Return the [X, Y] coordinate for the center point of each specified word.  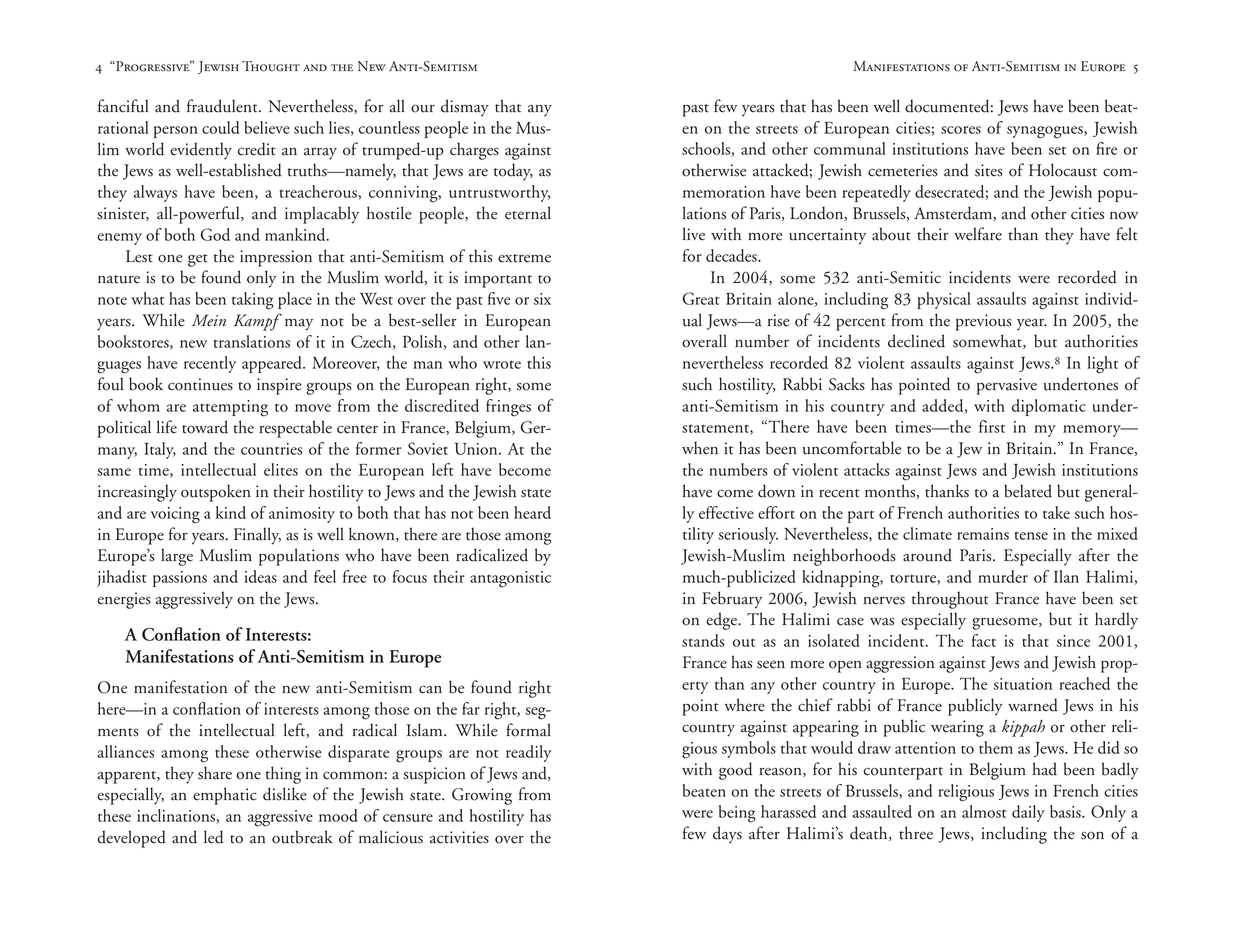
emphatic [225, 796]
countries [271, 449]
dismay [465, 108]
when [700, 448]
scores [961, 130]
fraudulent [223, 106]
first [992, 426]
